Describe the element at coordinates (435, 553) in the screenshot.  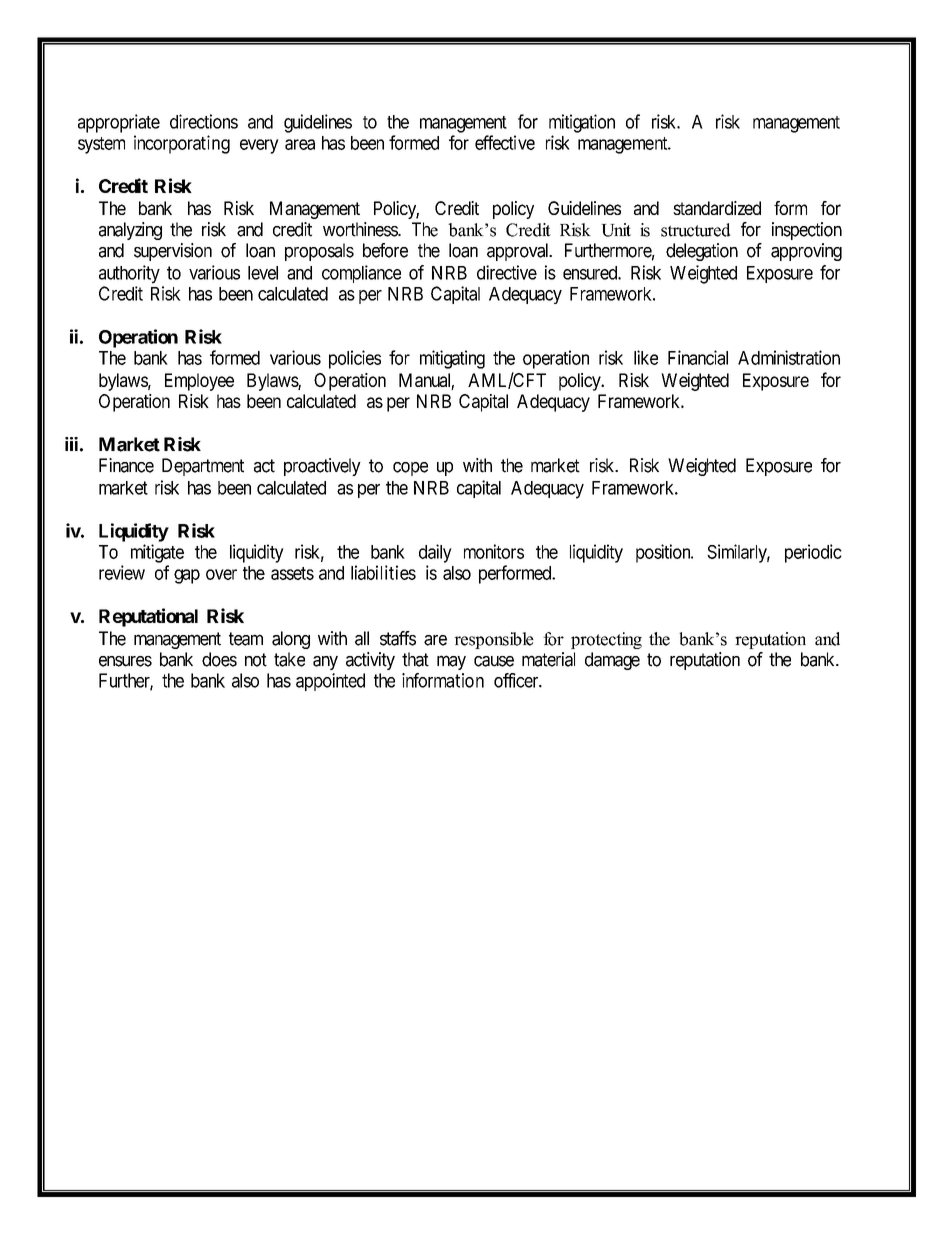
I see `daily` at that location.
